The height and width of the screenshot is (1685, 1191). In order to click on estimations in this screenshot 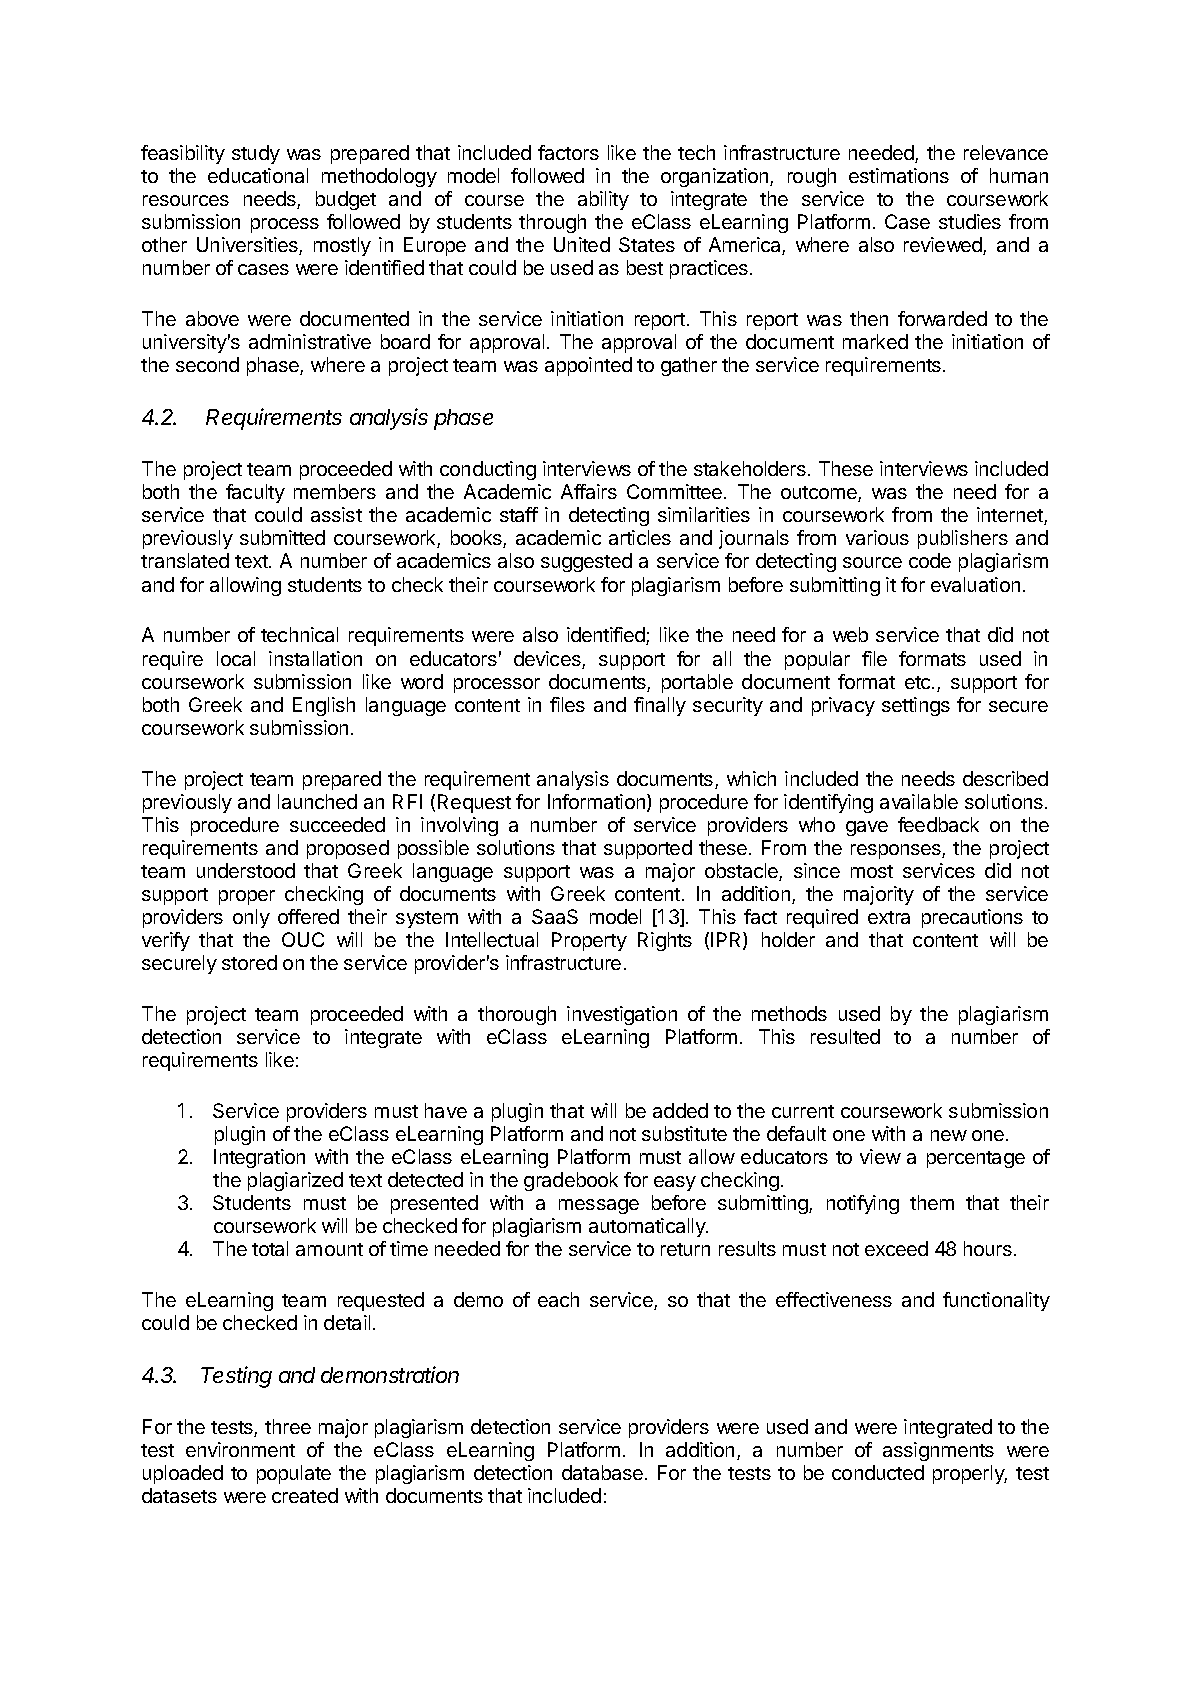, I will do `click(899, 175)`.
